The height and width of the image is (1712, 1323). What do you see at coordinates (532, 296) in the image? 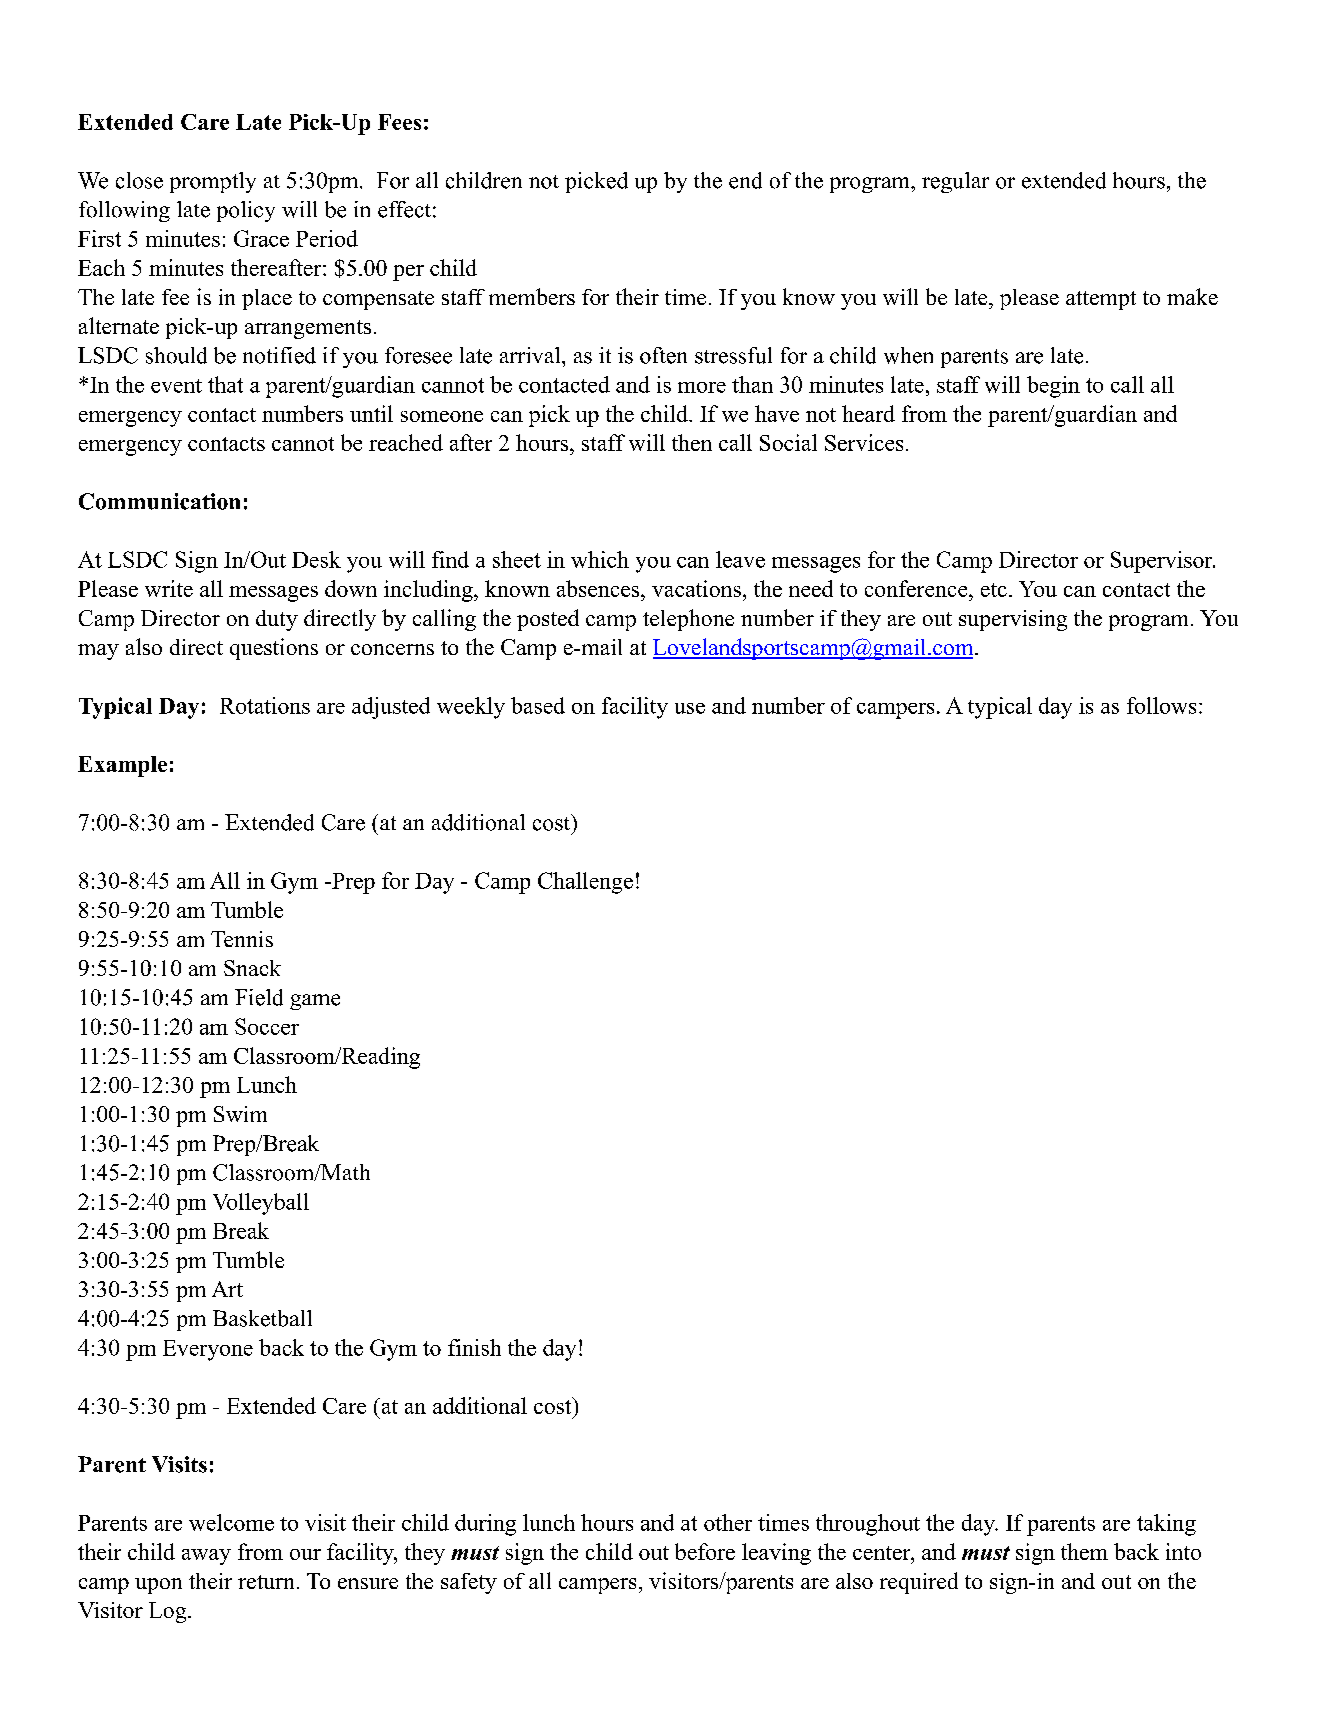
I see `members` at bounding box center [532, 296].
